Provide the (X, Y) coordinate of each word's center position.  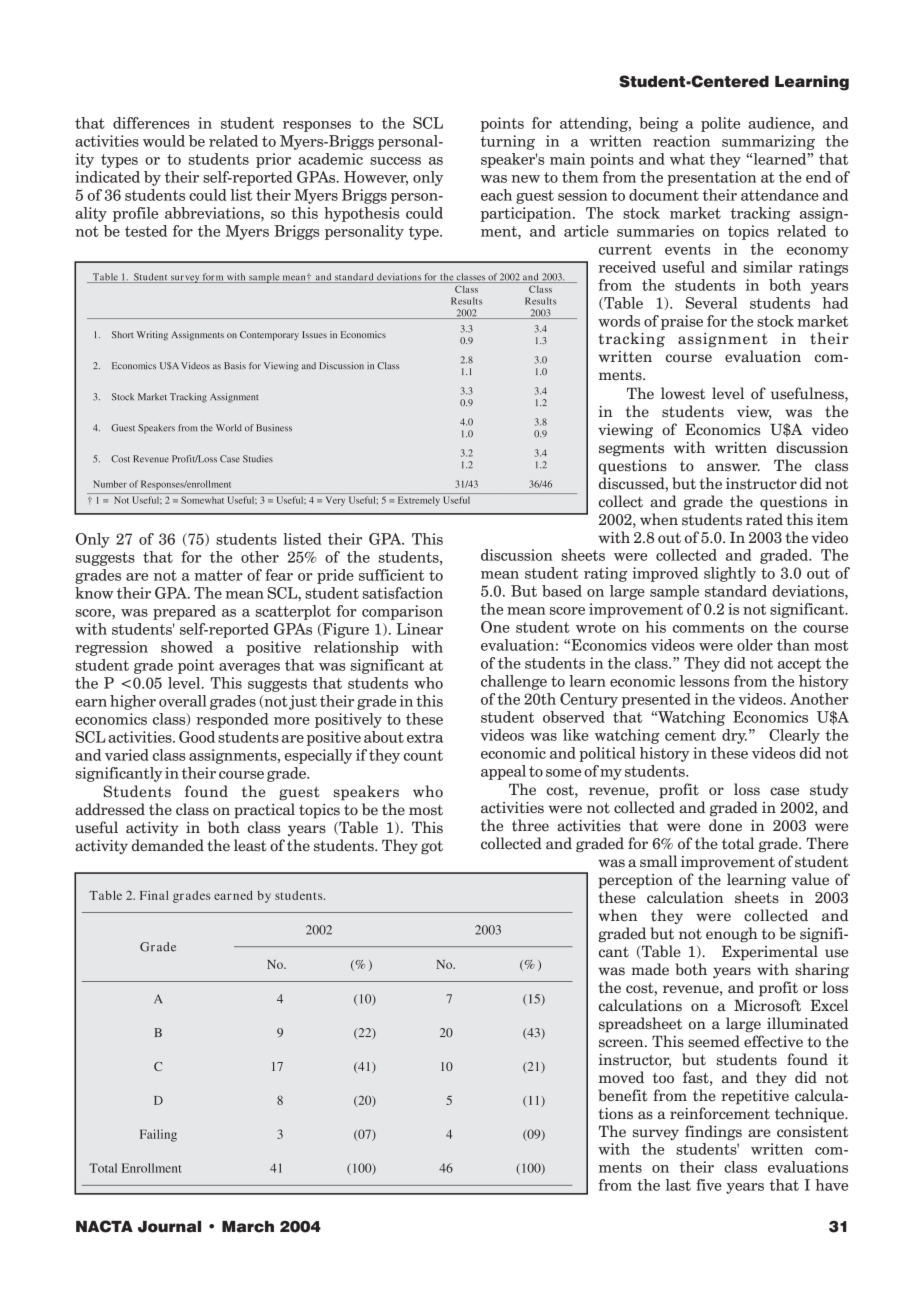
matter (218, 575)
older (755, 645)
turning (508, 142)
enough (732, 935)
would (164, 141)
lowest (683, 393)
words (619, 321)
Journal (169, 1227)
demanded (168, 845)
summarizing (768, 142)
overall (183, 701)
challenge (514, 682)
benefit (623, 1095)
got (432, 848)
